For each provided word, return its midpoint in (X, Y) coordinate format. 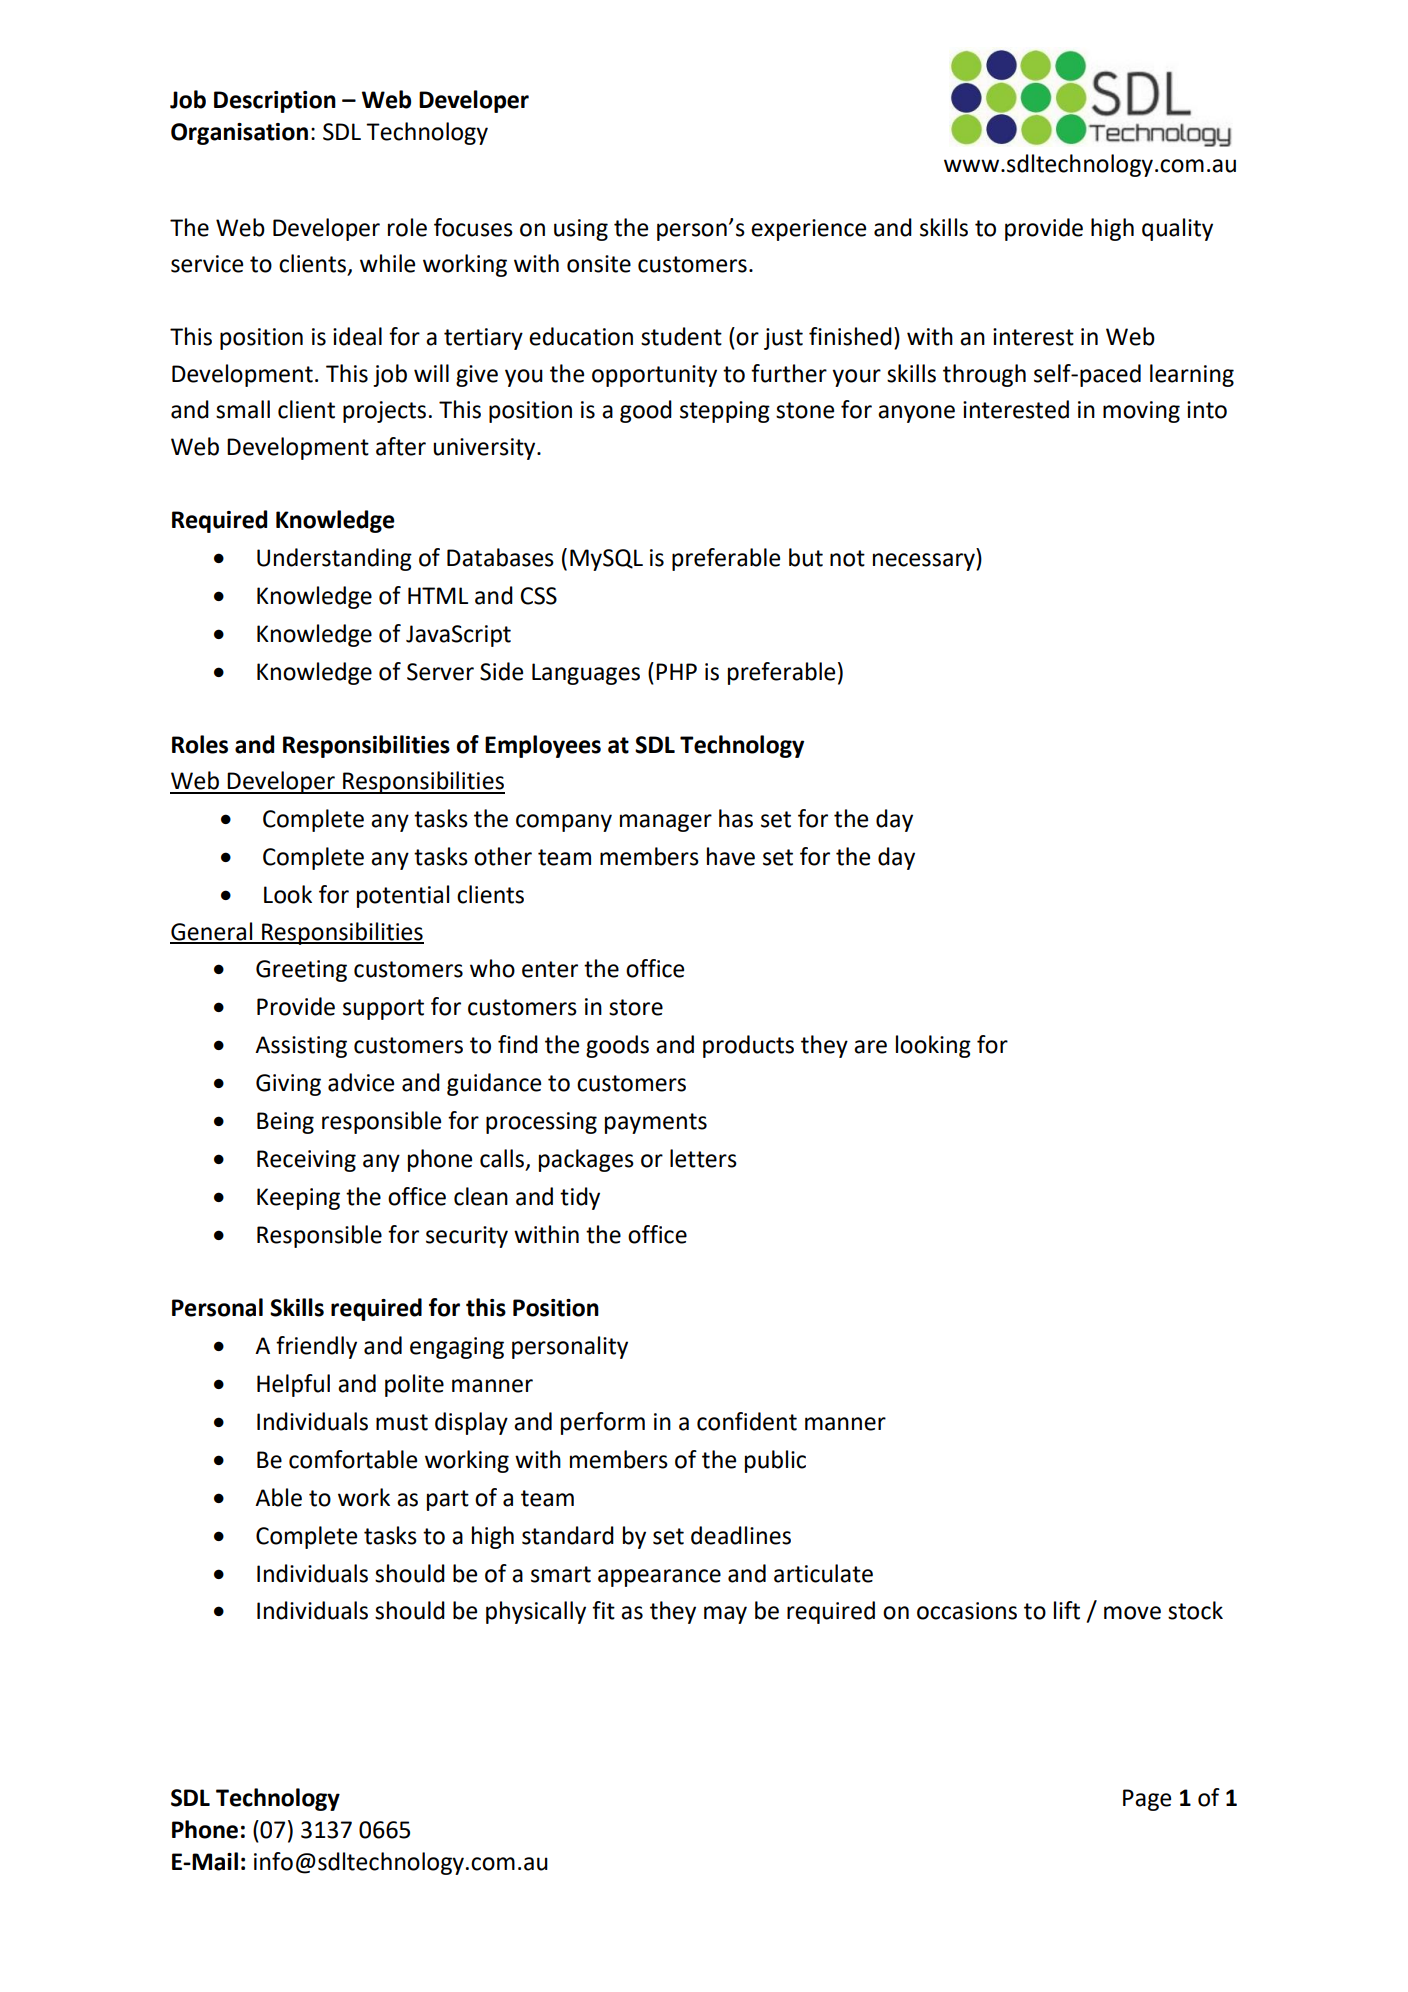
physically (536, 1612)
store (636, 1007)
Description (275, 102)
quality (1177, 229)
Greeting (301, 971)
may (725, 1615)
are (870, 1047)
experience (808, 230)
